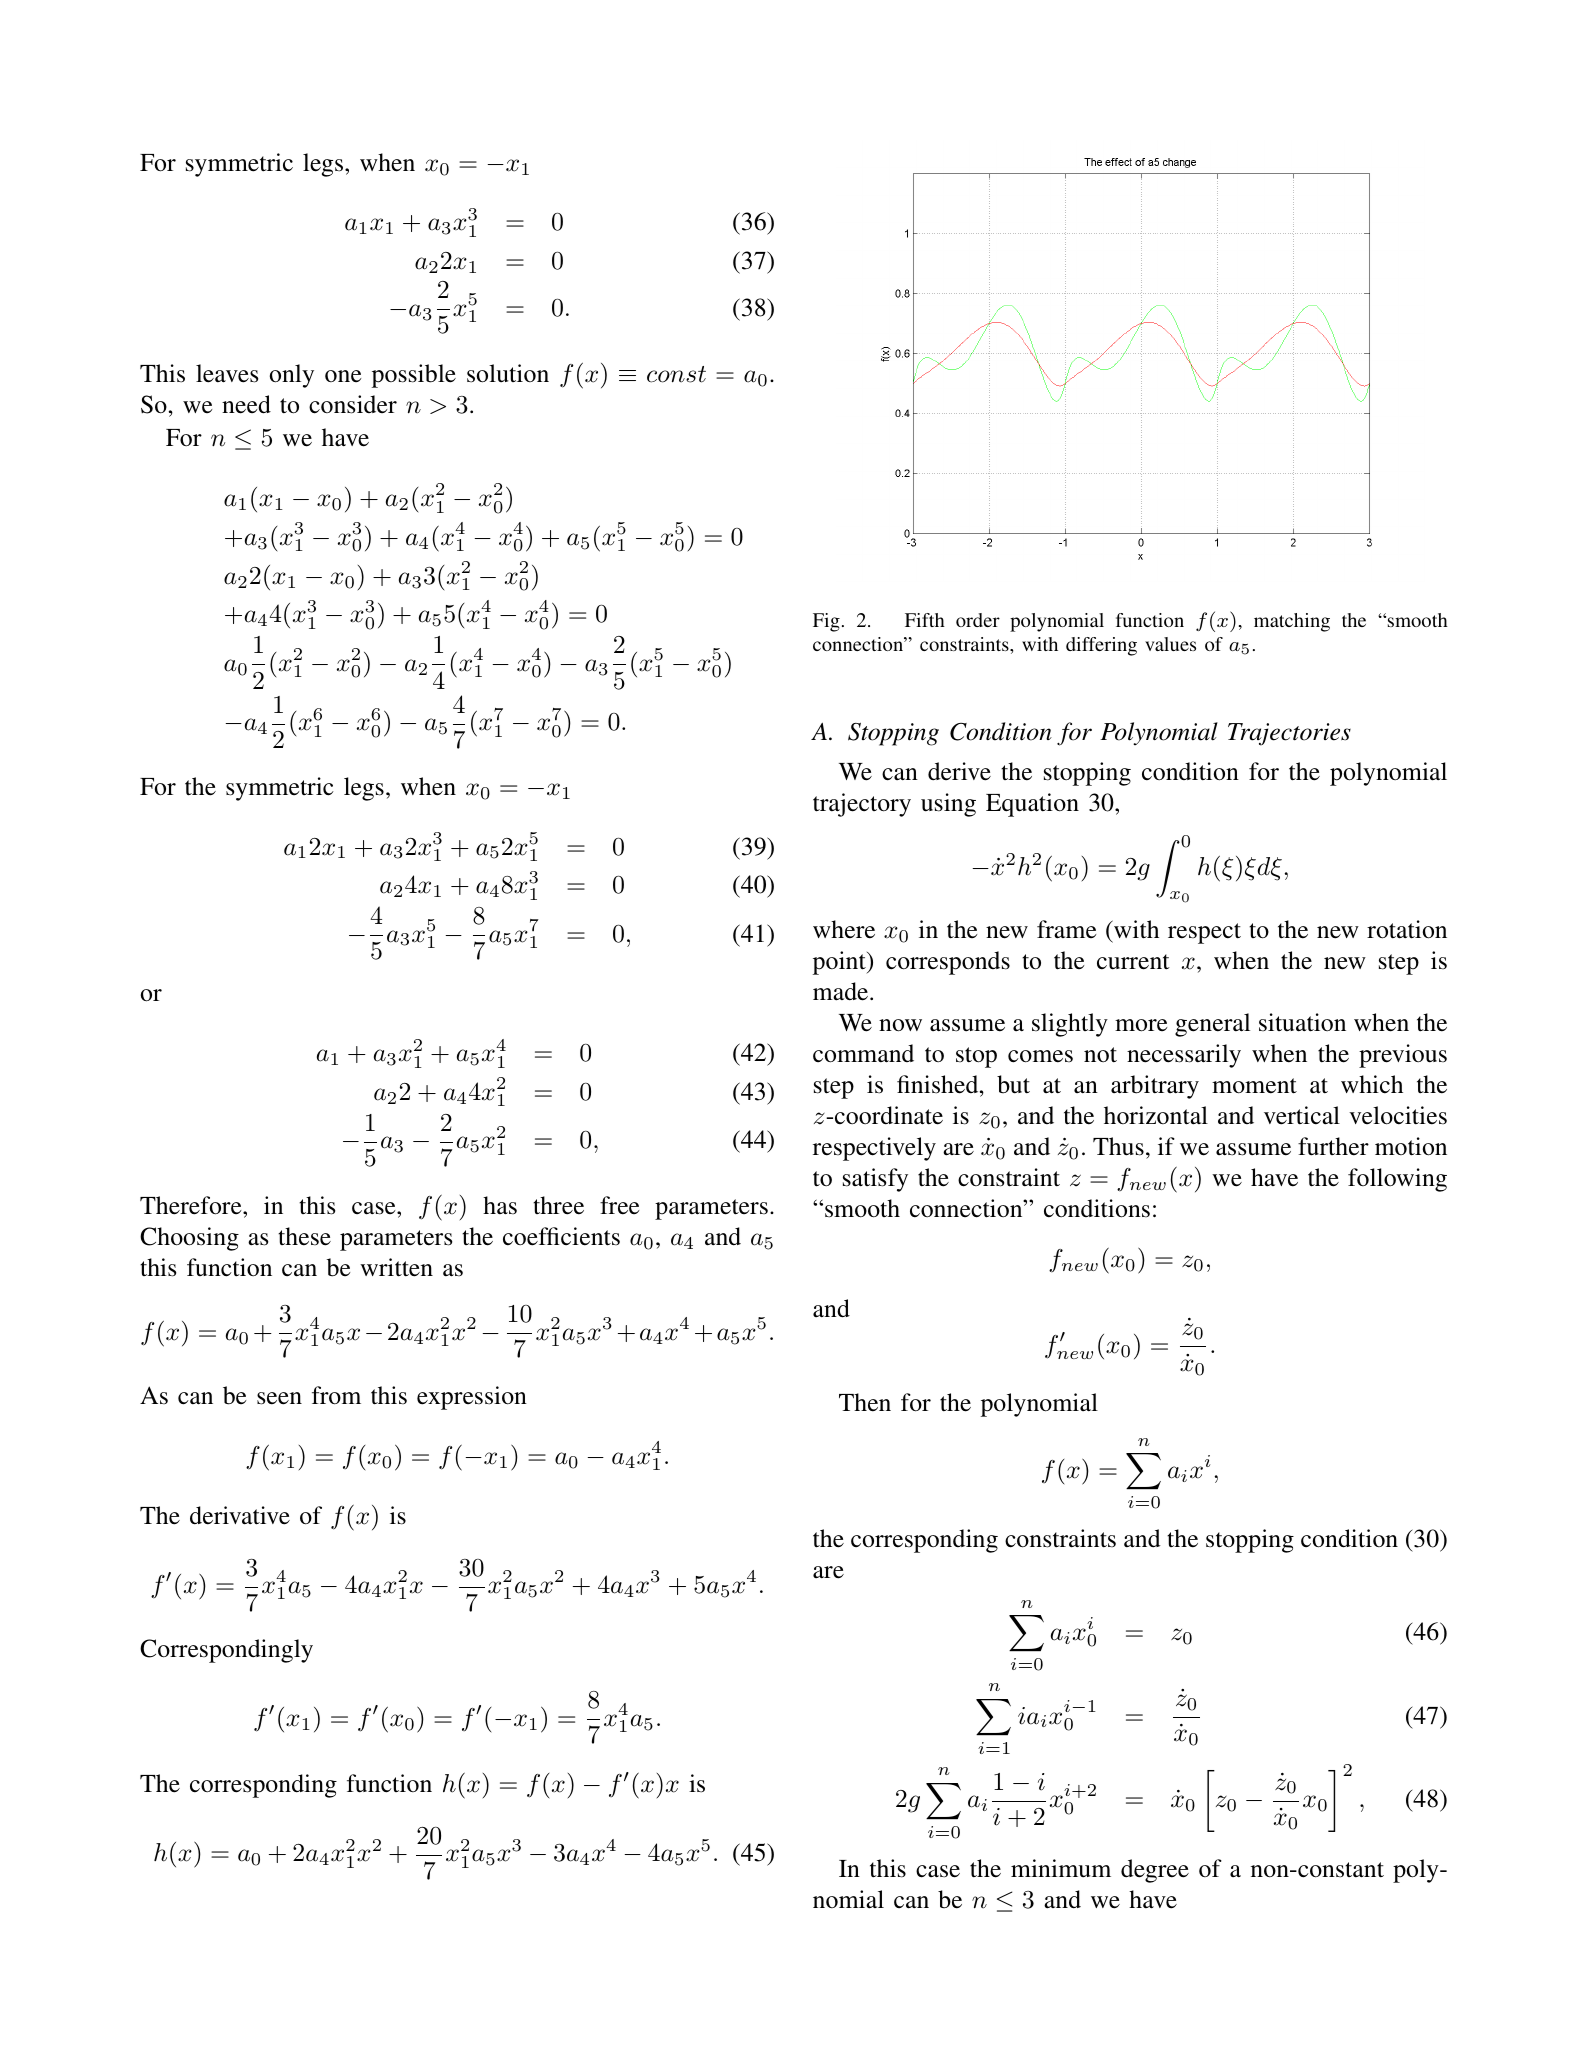 The width and height of the screenshot is (1588, 2055). I want to click on solution, so click(508, 373).
